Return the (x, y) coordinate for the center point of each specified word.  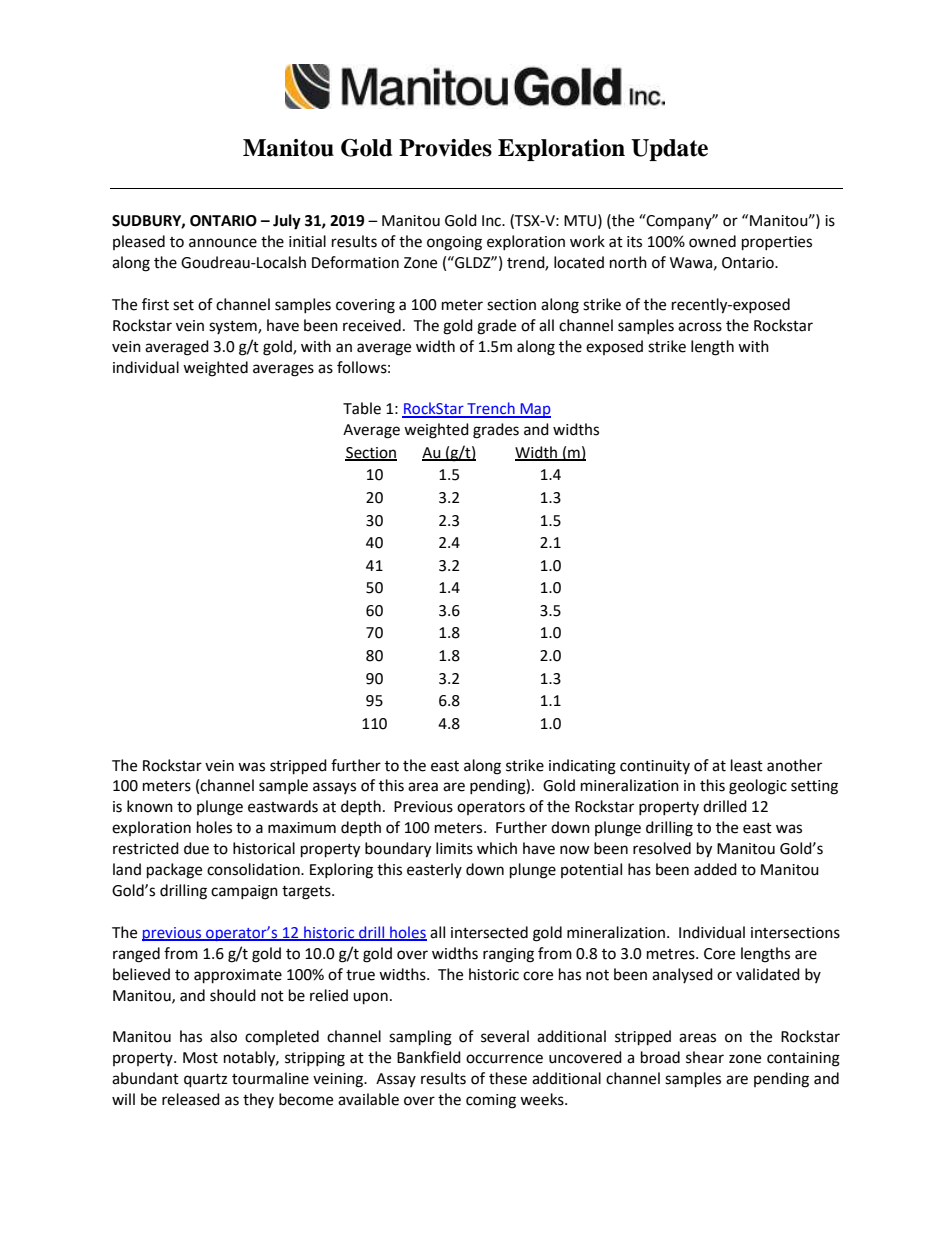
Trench (491, 409)
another (794, 765)
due (196, 848)
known (150, 806)
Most (200, 1058)
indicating (582, 767)
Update (669, 150)
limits (454, 848)
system (234, 327)
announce (223, 243)
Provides (445, 148)
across (700, 327)
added (715, 869)
